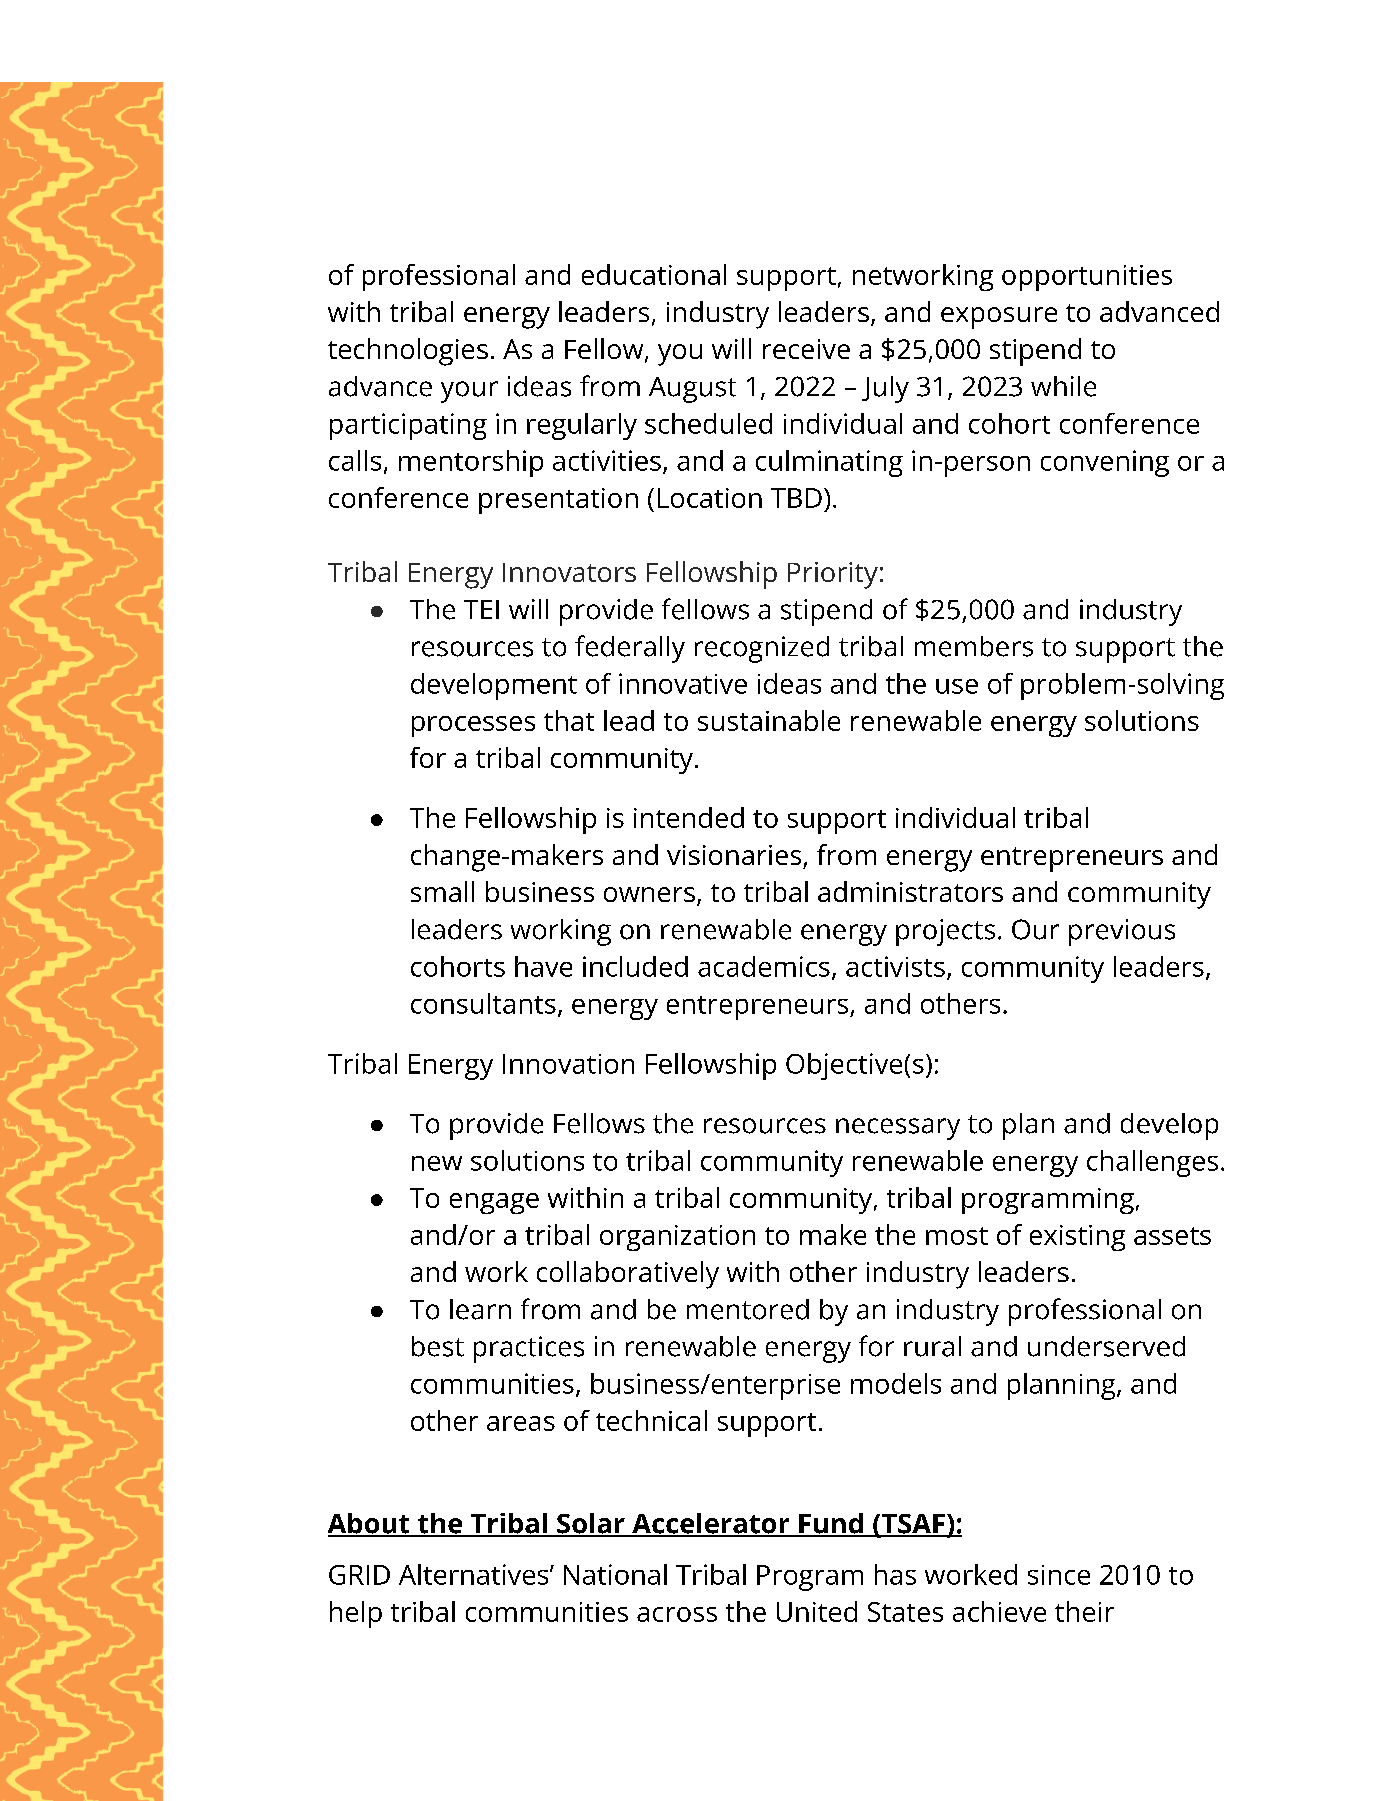 This screenshot has height=1801, width=1392. Describe the element at coordinates (1059, 1575) in the screenshot. I see `since` at that location.
